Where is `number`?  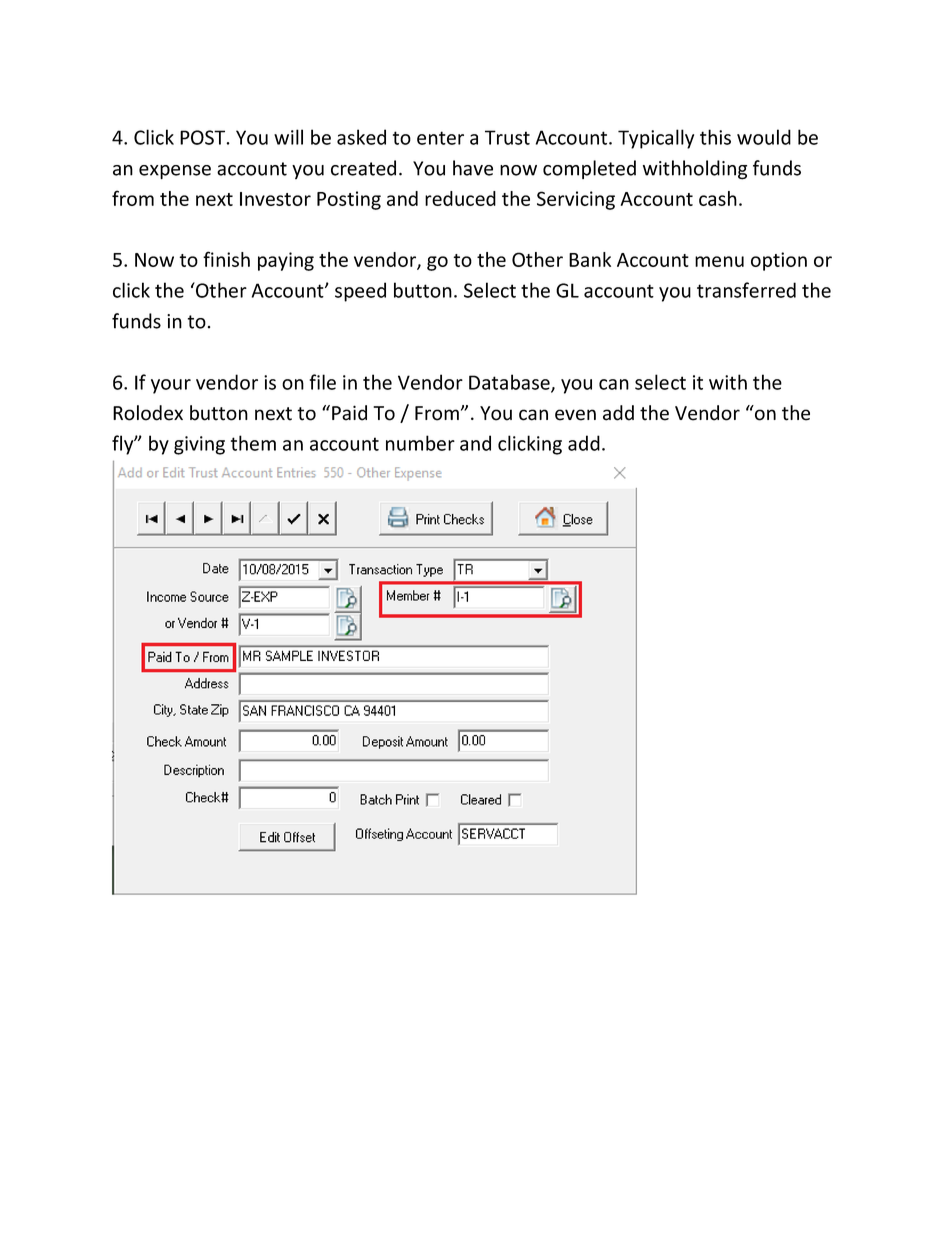 number is located at coordinates (420, 443).
